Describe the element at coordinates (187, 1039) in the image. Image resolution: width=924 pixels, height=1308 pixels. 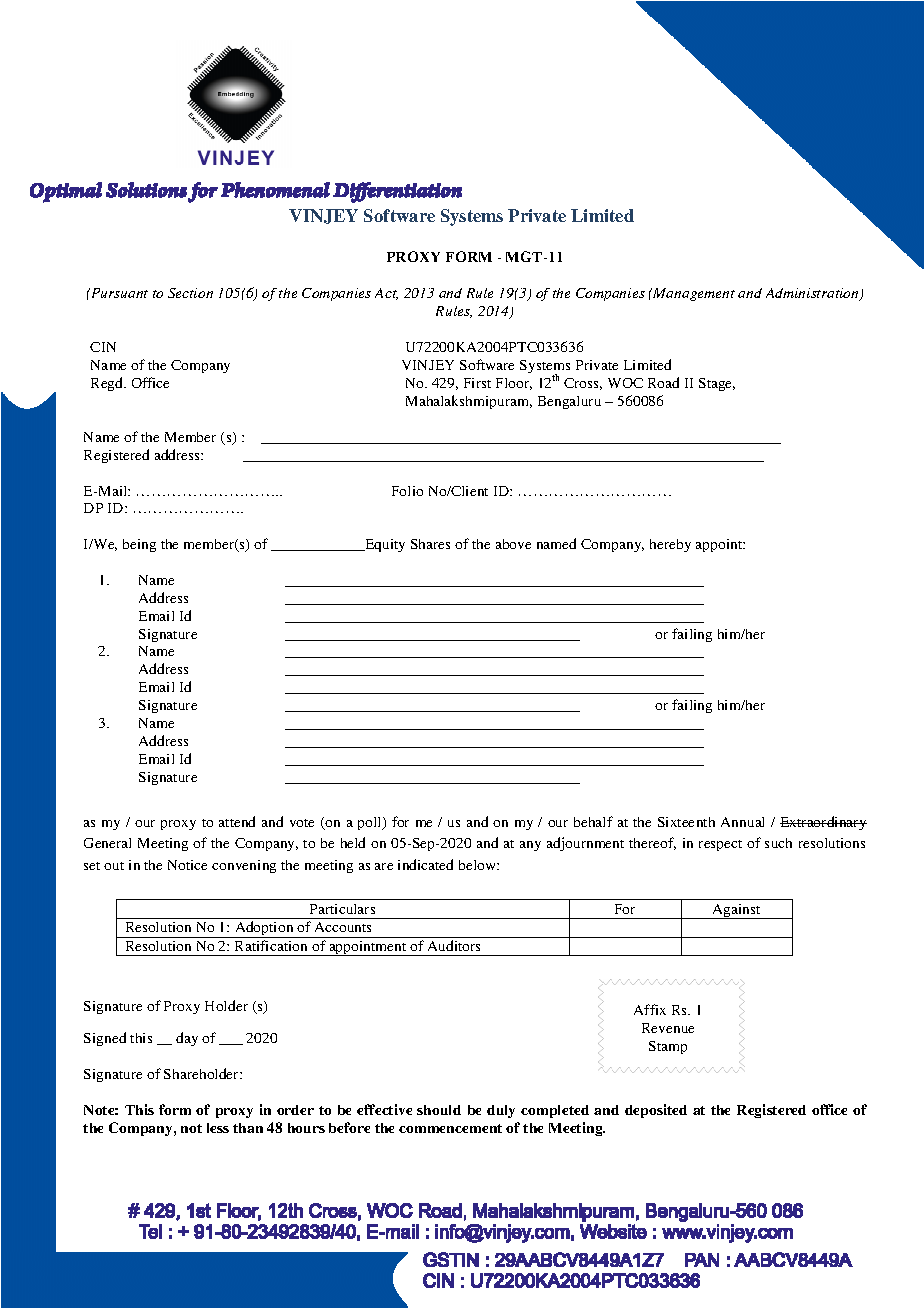
I see `day` at that location.
